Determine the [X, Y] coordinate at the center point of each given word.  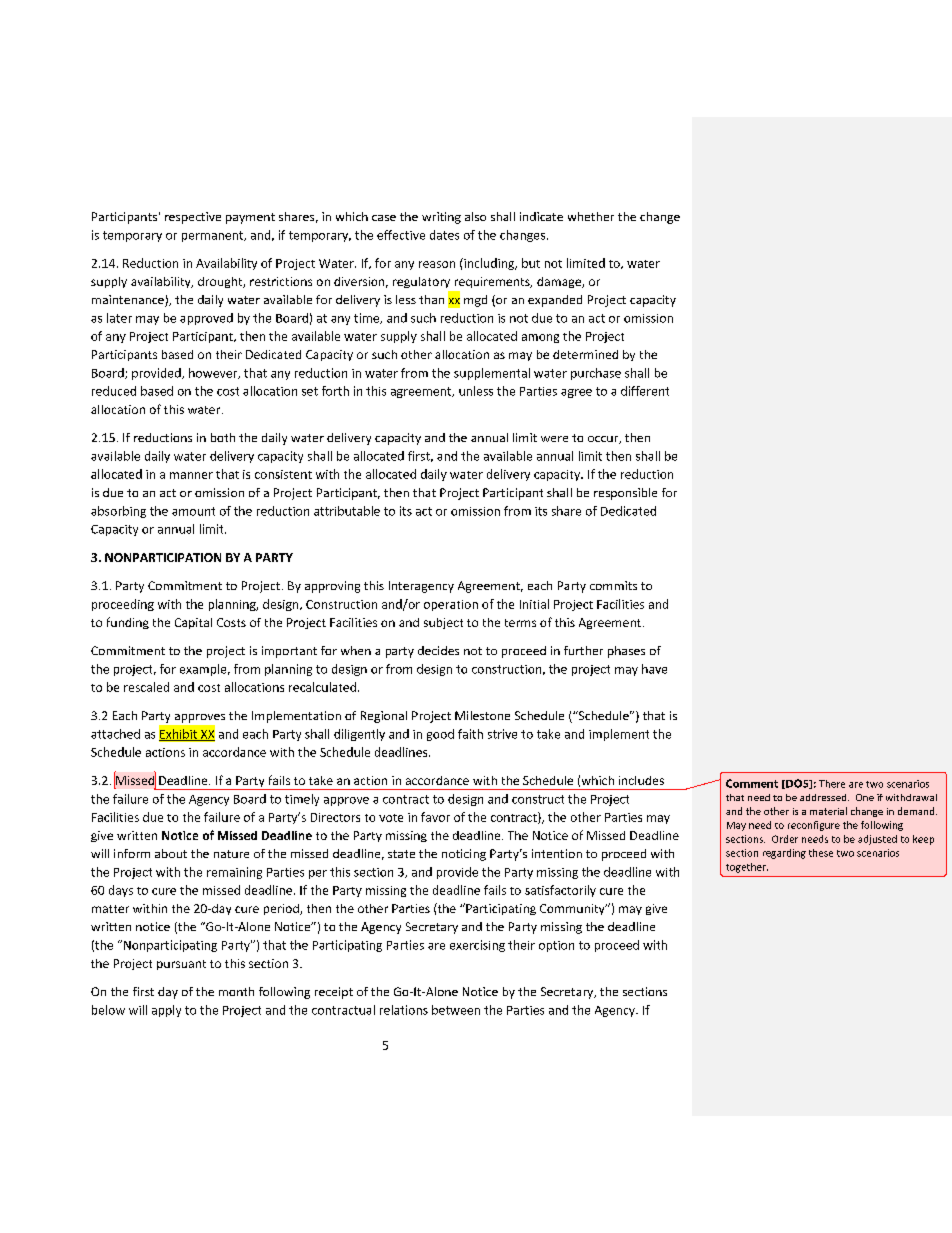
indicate [541, 216]
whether [591, 216]
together [747, 868]
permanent [214, 236]
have [654, 669]
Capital [193, 623]
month [236, 991]
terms [520, 623]
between [456, 1010]
